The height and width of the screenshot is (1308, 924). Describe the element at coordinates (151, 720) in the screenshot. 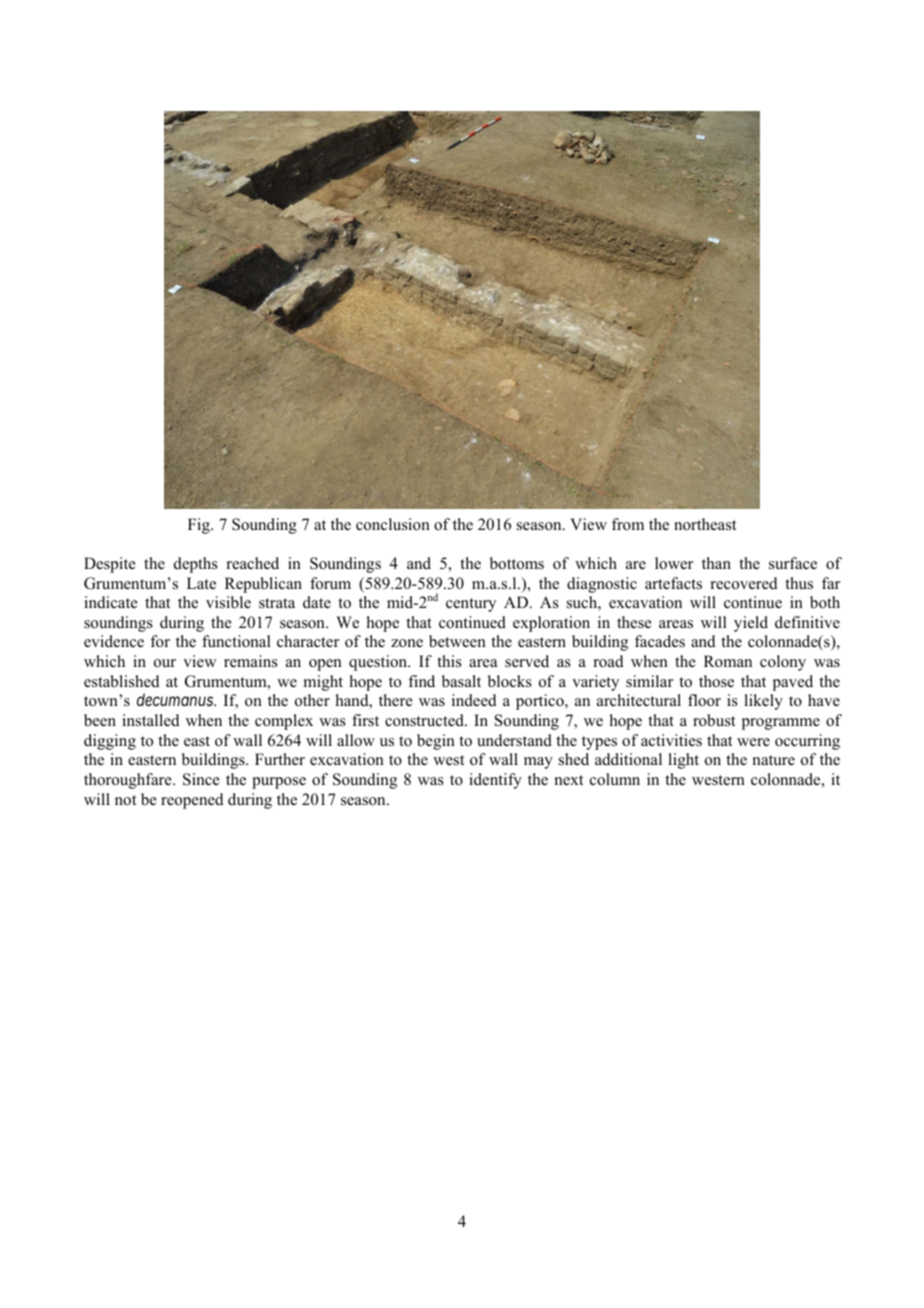

I see `installed` at that location.
